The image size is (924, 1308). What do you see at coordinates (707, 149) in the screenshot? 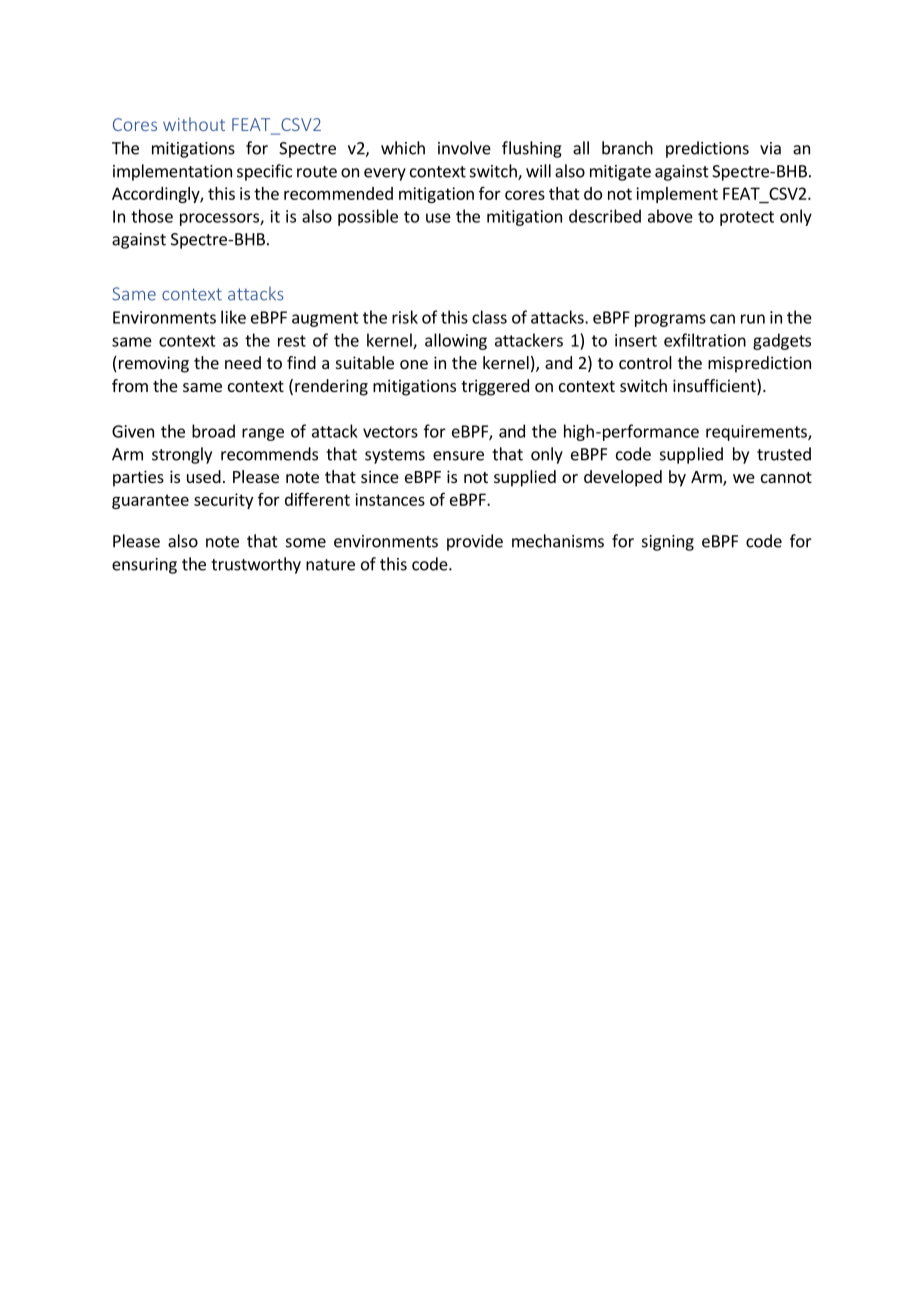
I see `predictions` at bounding box center [707, 149].
